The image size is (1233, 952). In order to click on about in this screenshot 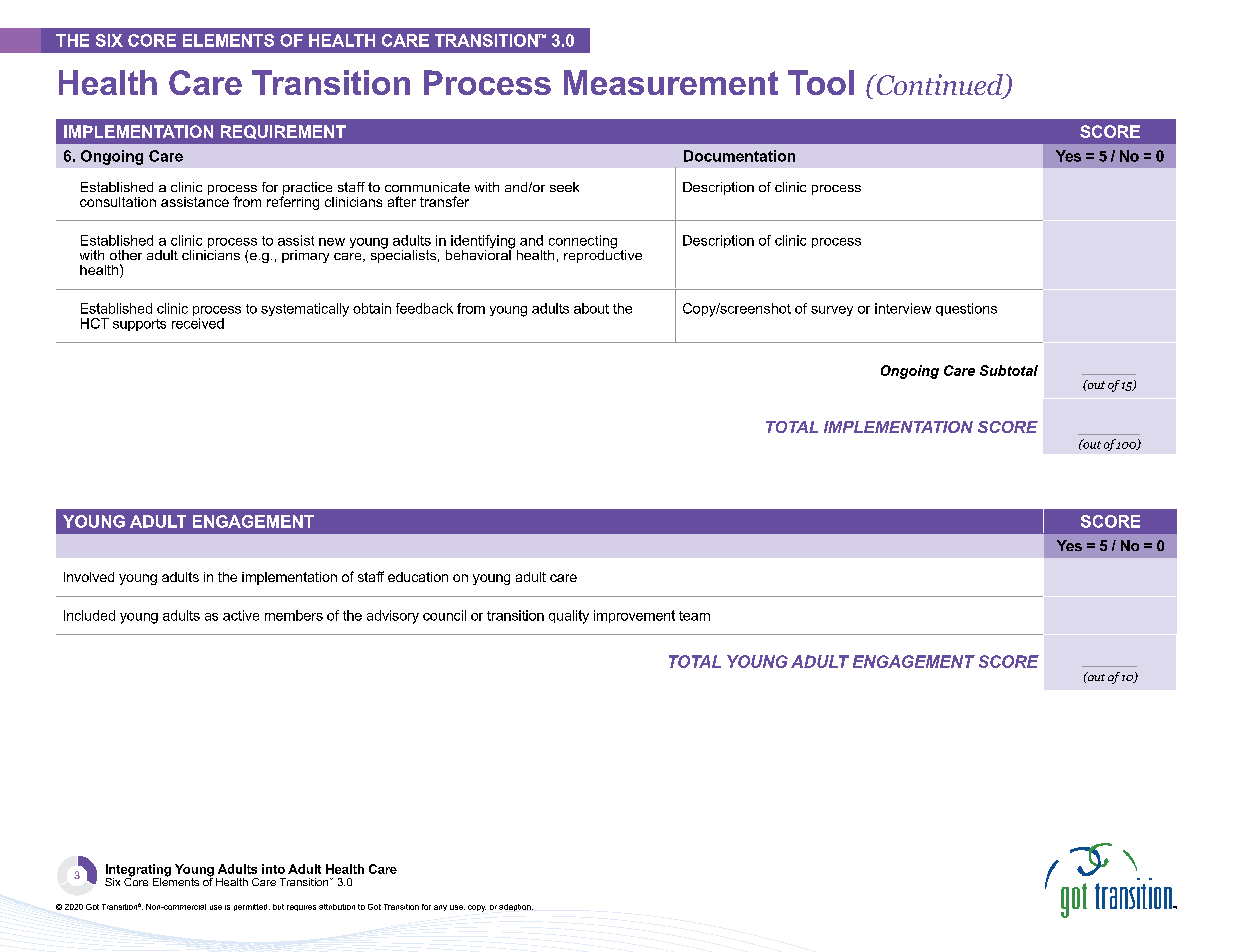, I will do `click(591, 308)`.
